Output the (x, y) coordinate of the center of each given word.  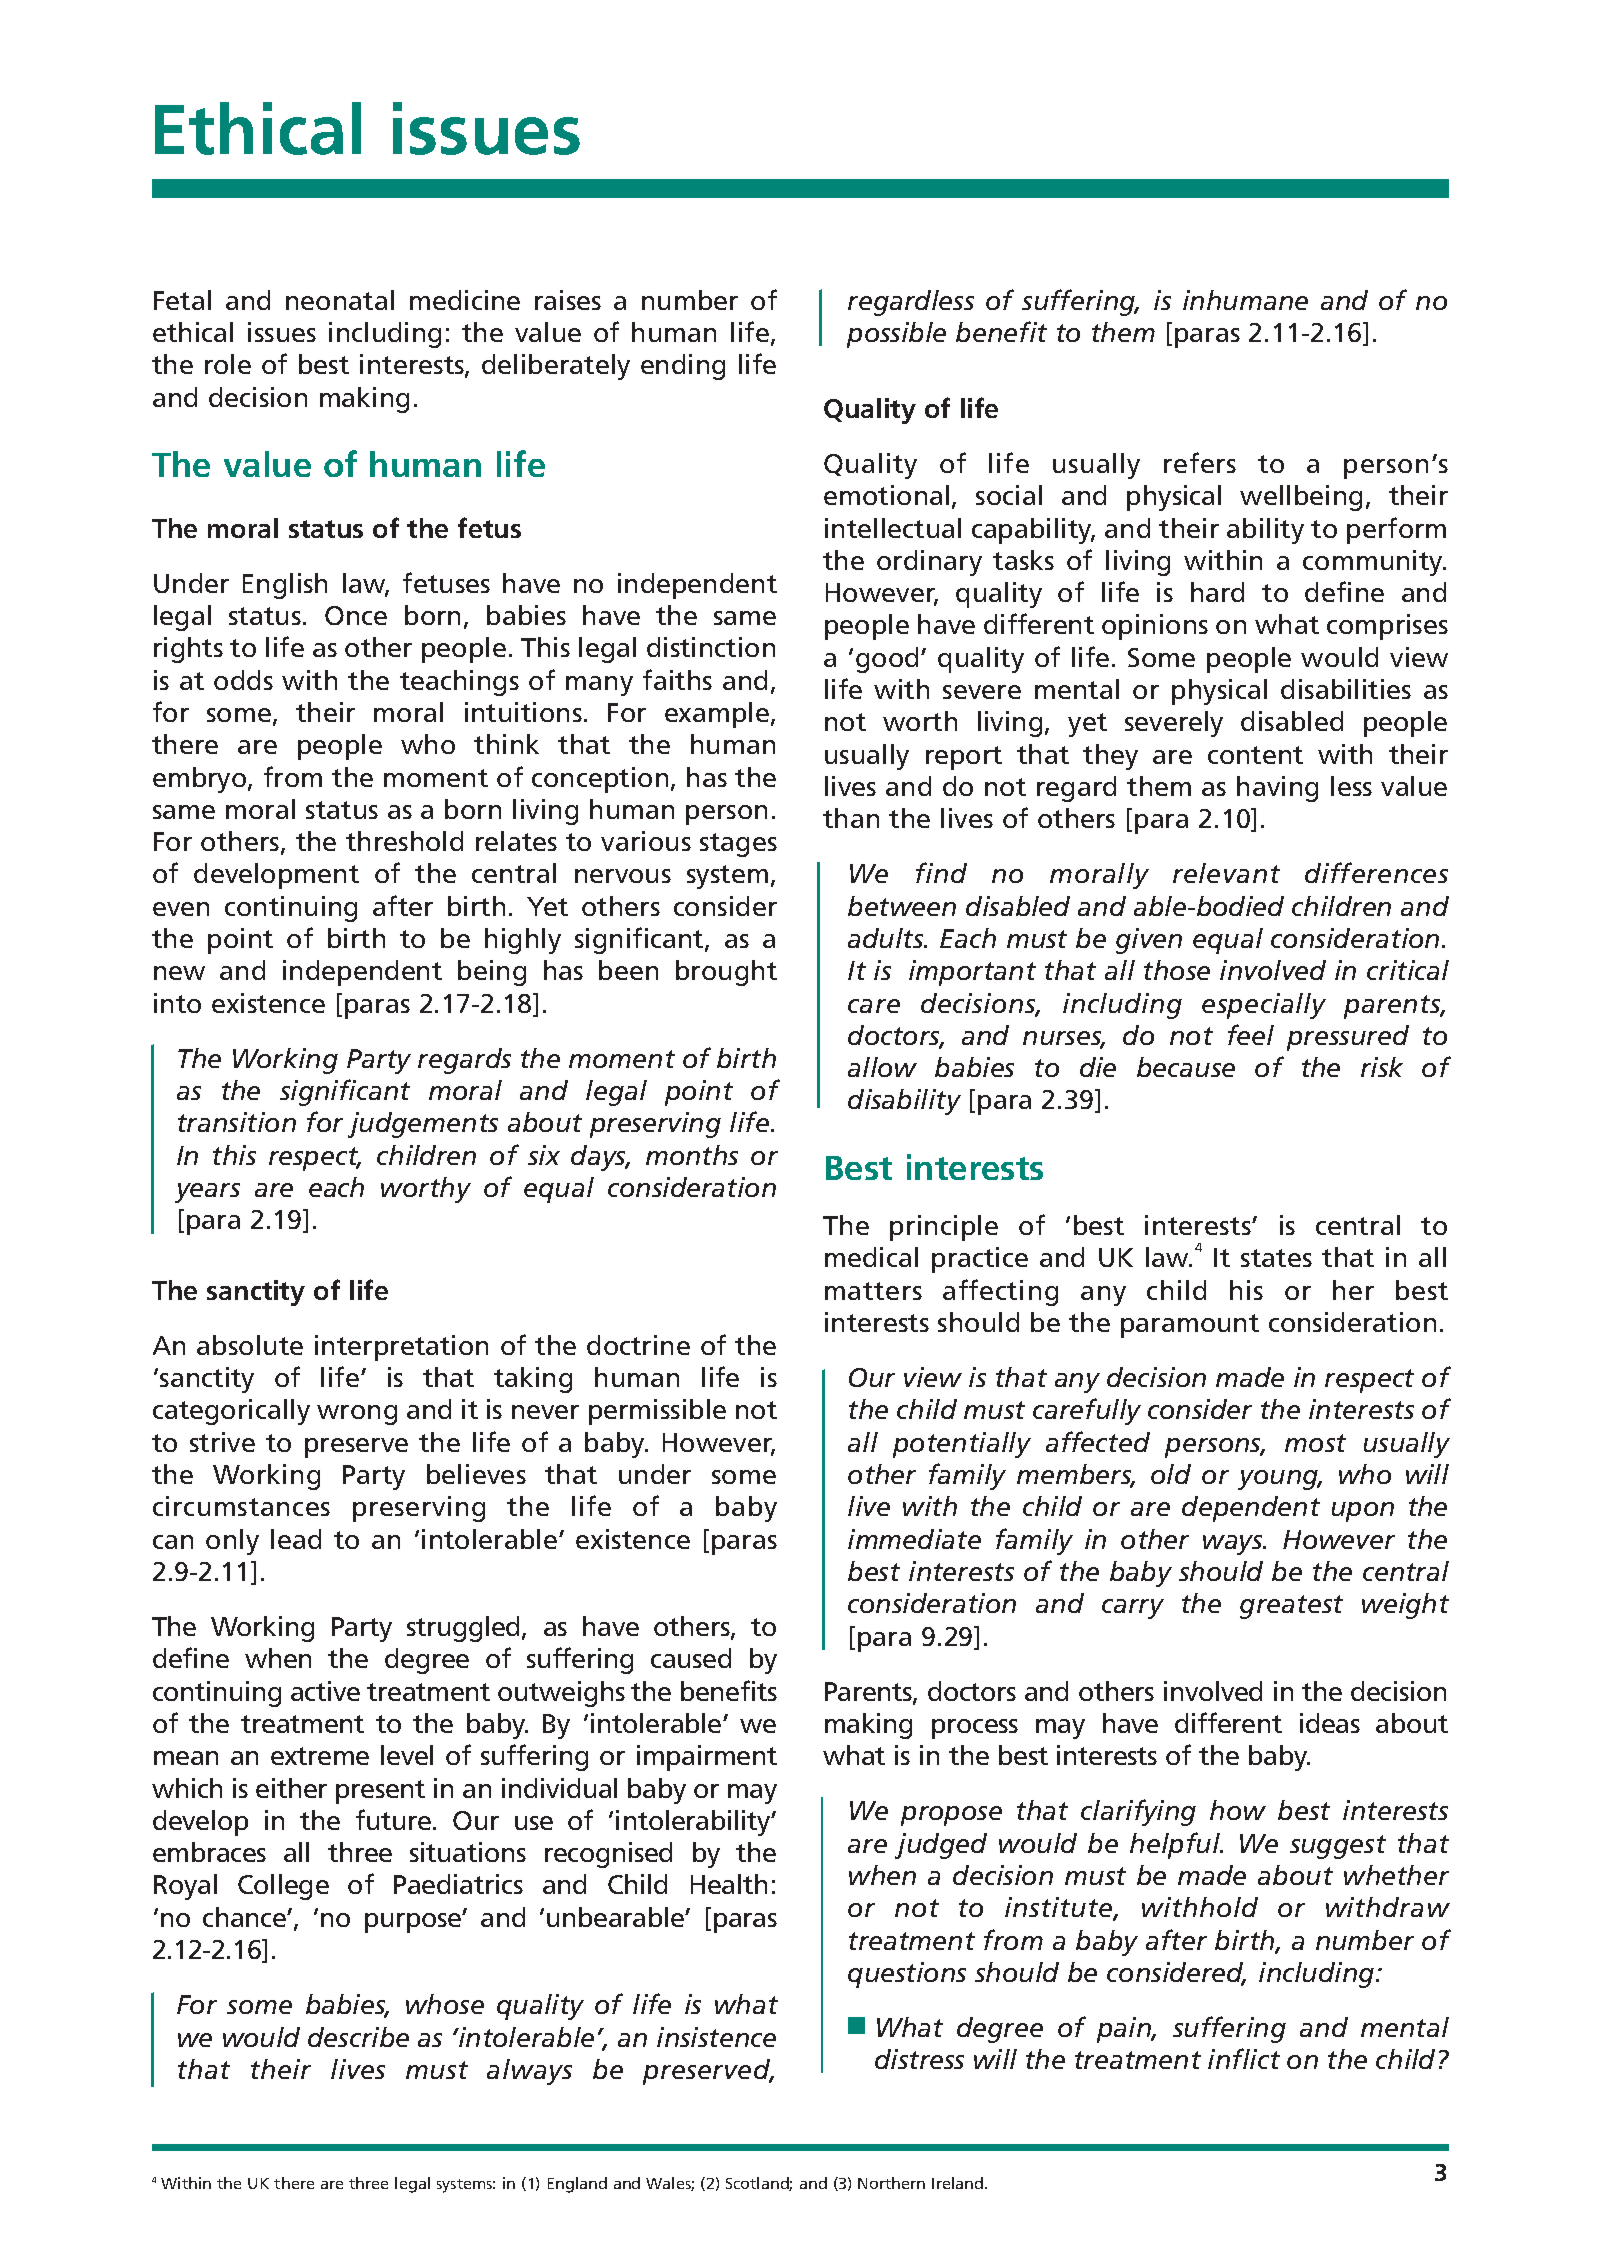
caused (691, 1658)
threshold (404, 841)
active (325, 1691)
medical (871, 1257)
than (851, 818)
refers (1200, 462)
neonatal (340, 300)
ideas (1330, 1723)
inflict (1244, 2058)
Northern (891, 2183)
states (1276, 1258)
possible (896, 335)
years (207, 1193)
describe (358, 2037)
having (1277, 789)
